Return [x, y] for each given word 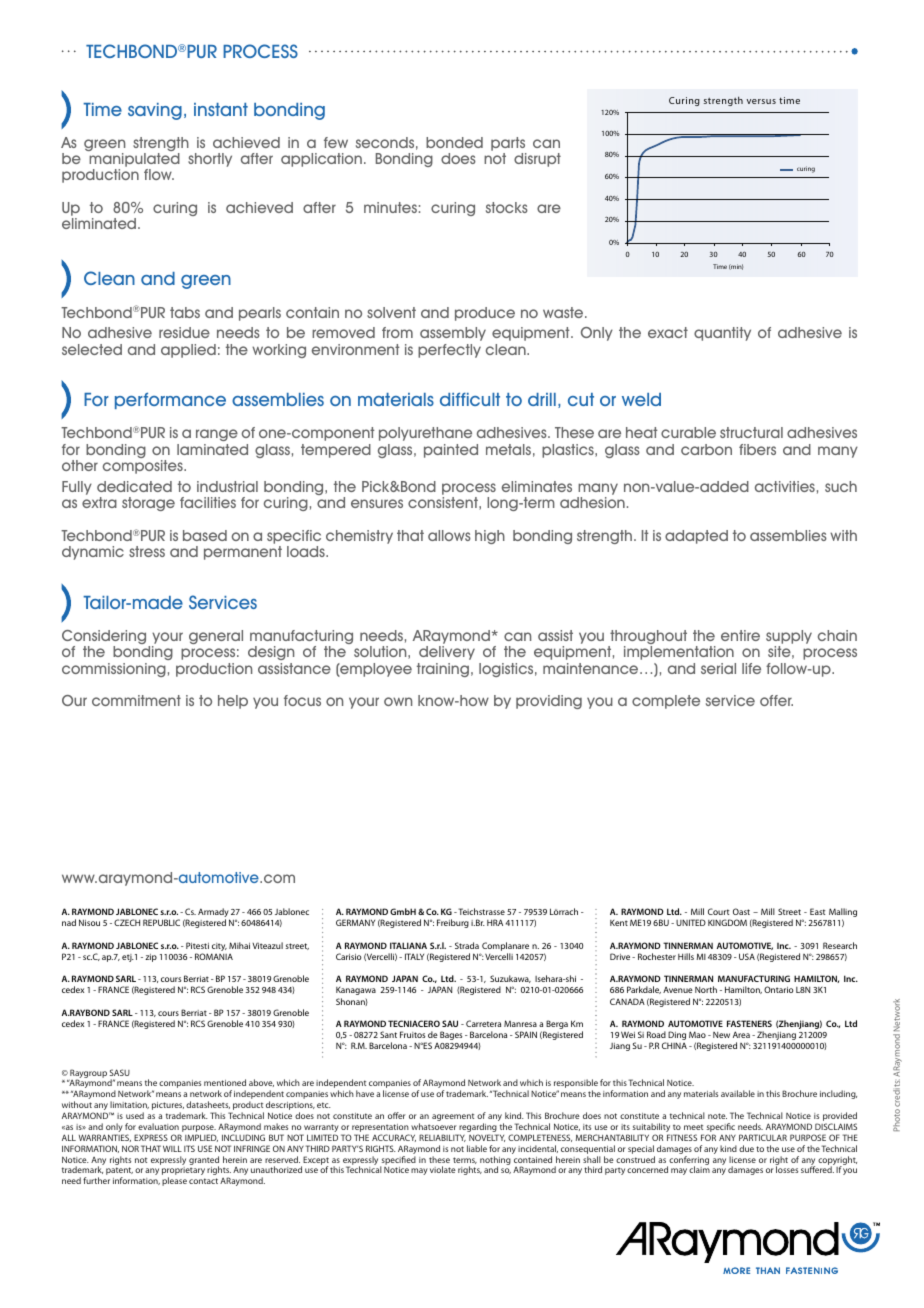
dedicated [134, 486]
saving [155, 111]
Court [718, 911]
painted [451, 451]
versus [761, 101]
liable [477, 1148]
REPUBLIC [161, 922]
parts [508, 144]
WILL [172, 1148]
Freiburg [453, 923]
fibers [757, 449]
